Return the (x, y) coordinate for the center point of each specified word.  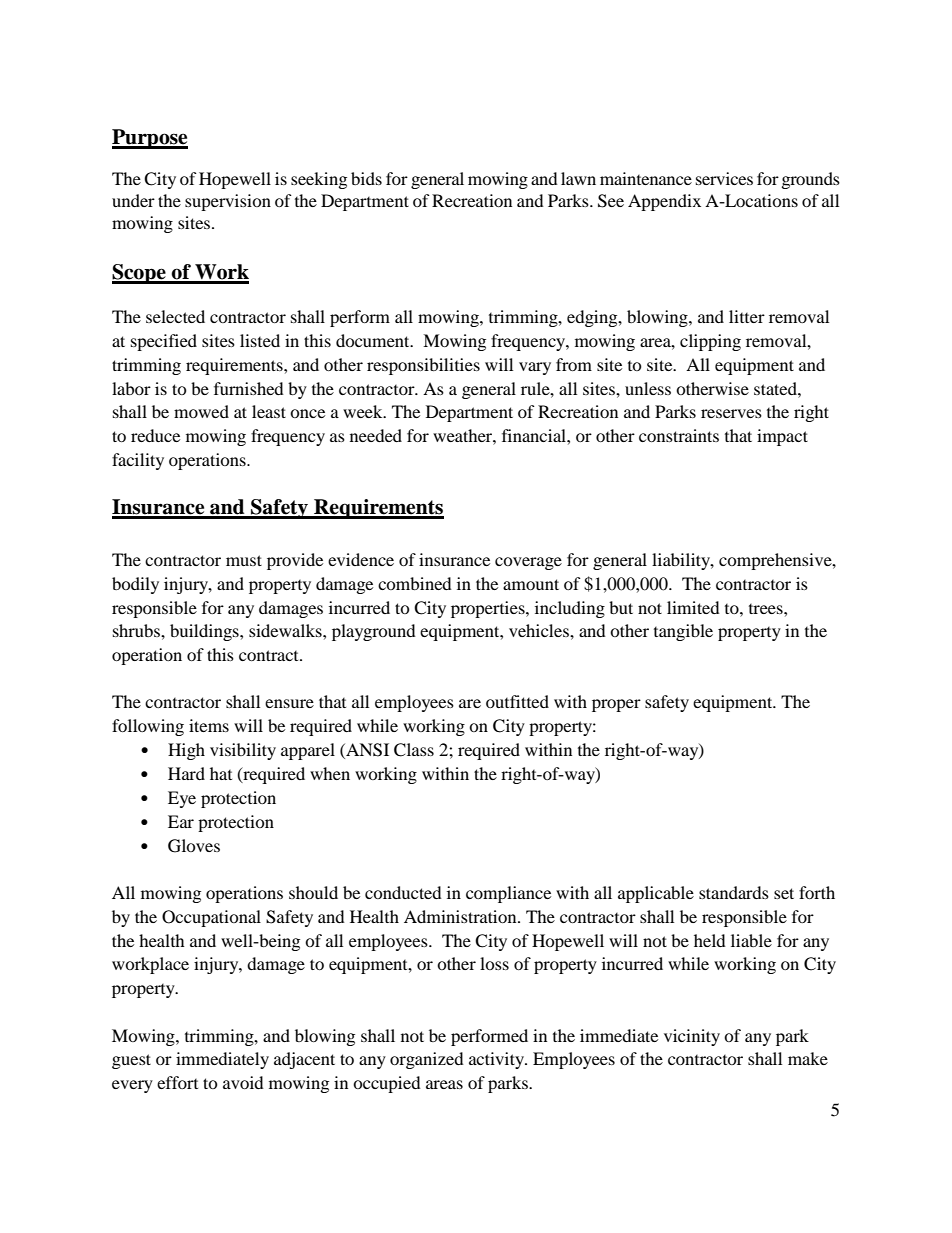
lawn (578, 178)
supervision (228, 202)
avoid (243, 1082)
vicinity (692, 1037)
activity (497, 1060)
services (724, 178)
